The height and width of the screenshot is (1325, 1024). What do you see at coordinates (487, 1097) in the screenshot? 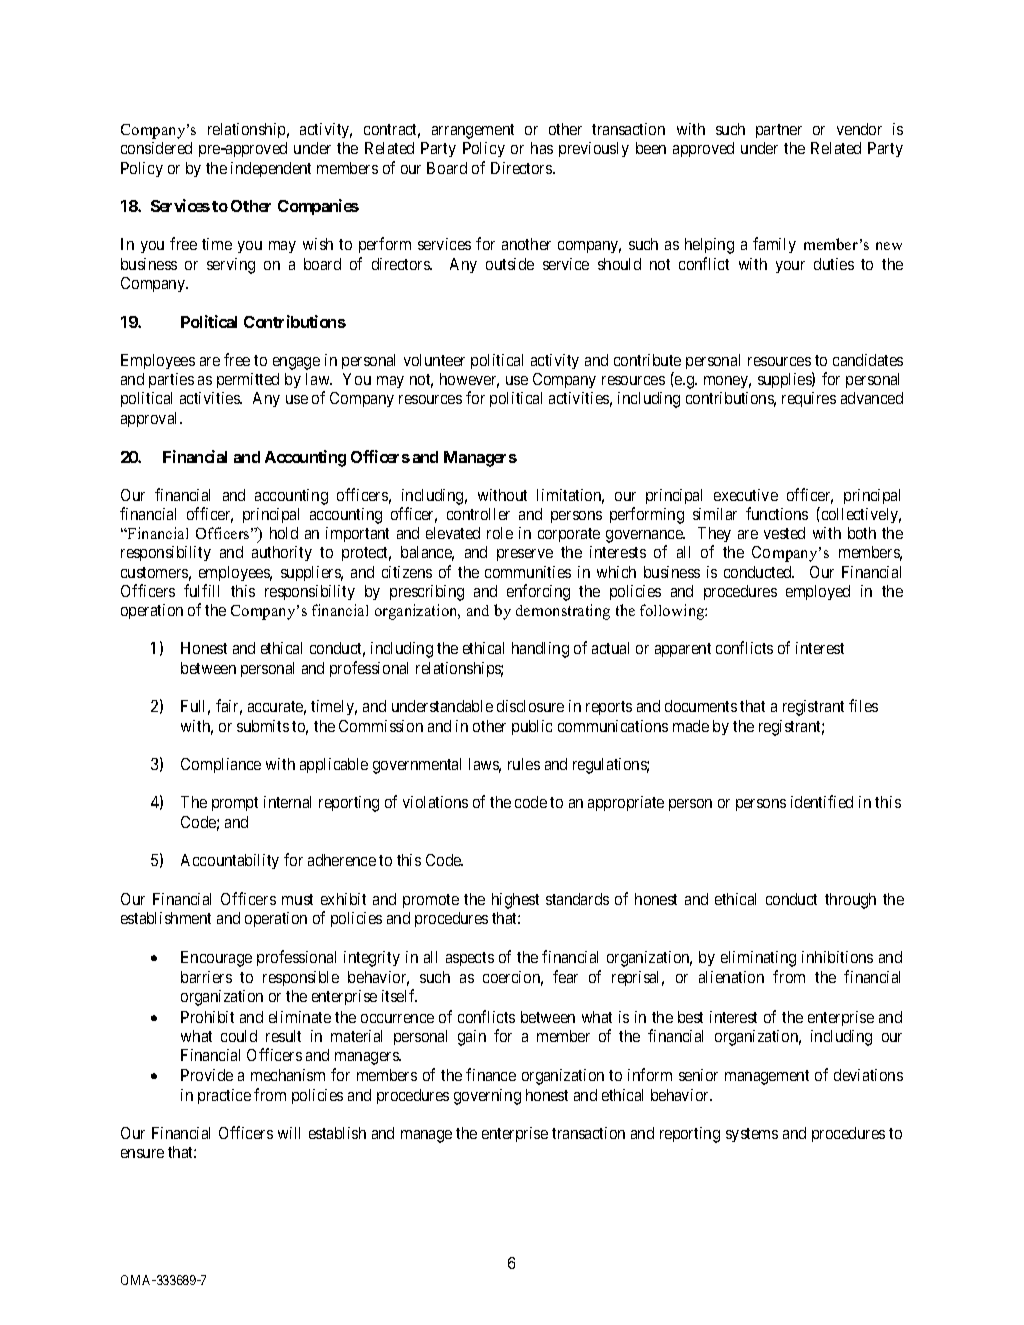
I see `governing` at bounding box center [487, 1097].
